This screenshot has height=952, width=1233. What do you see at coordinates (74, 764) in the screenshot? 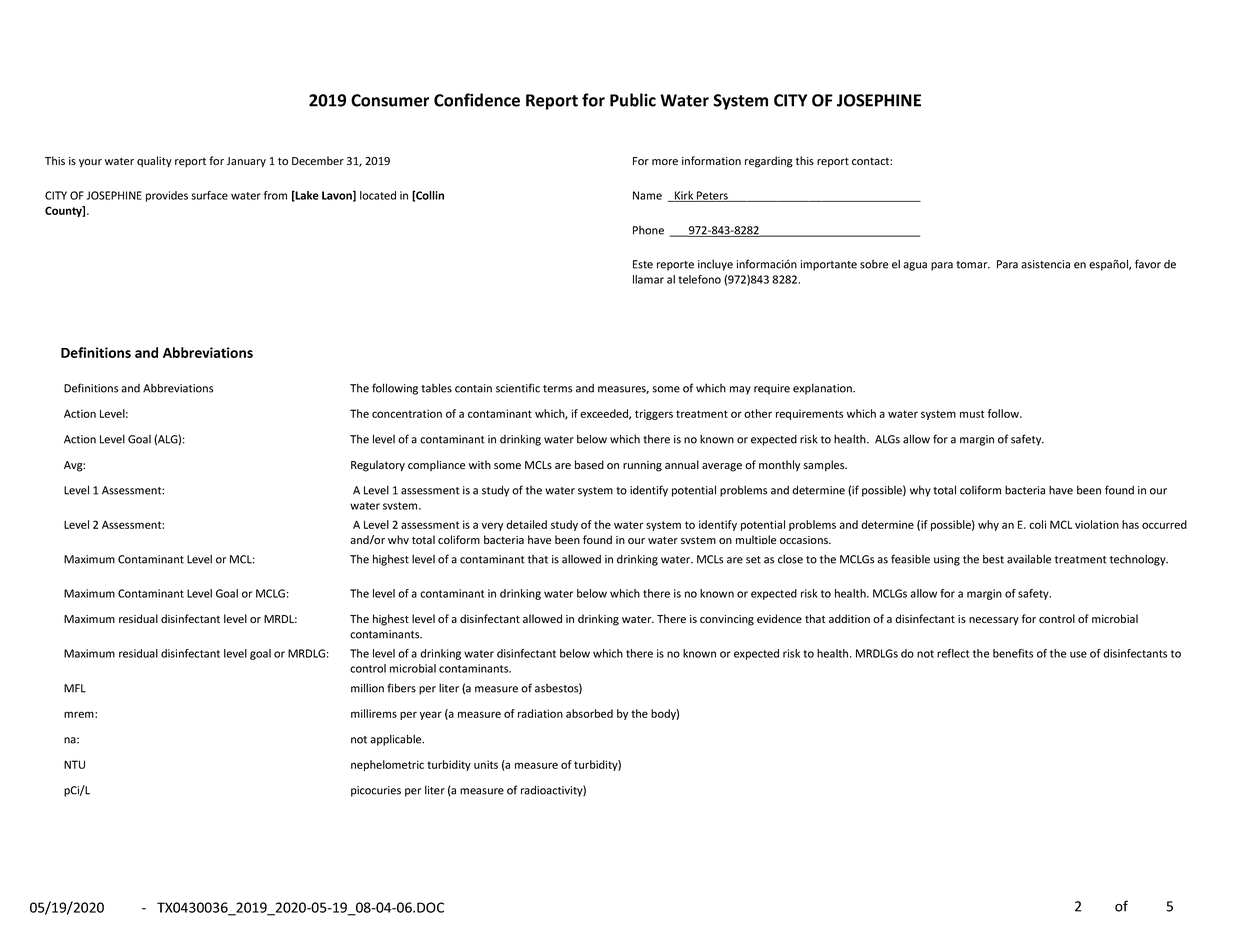
I see `NTU` at bounding box center [74, 764].
